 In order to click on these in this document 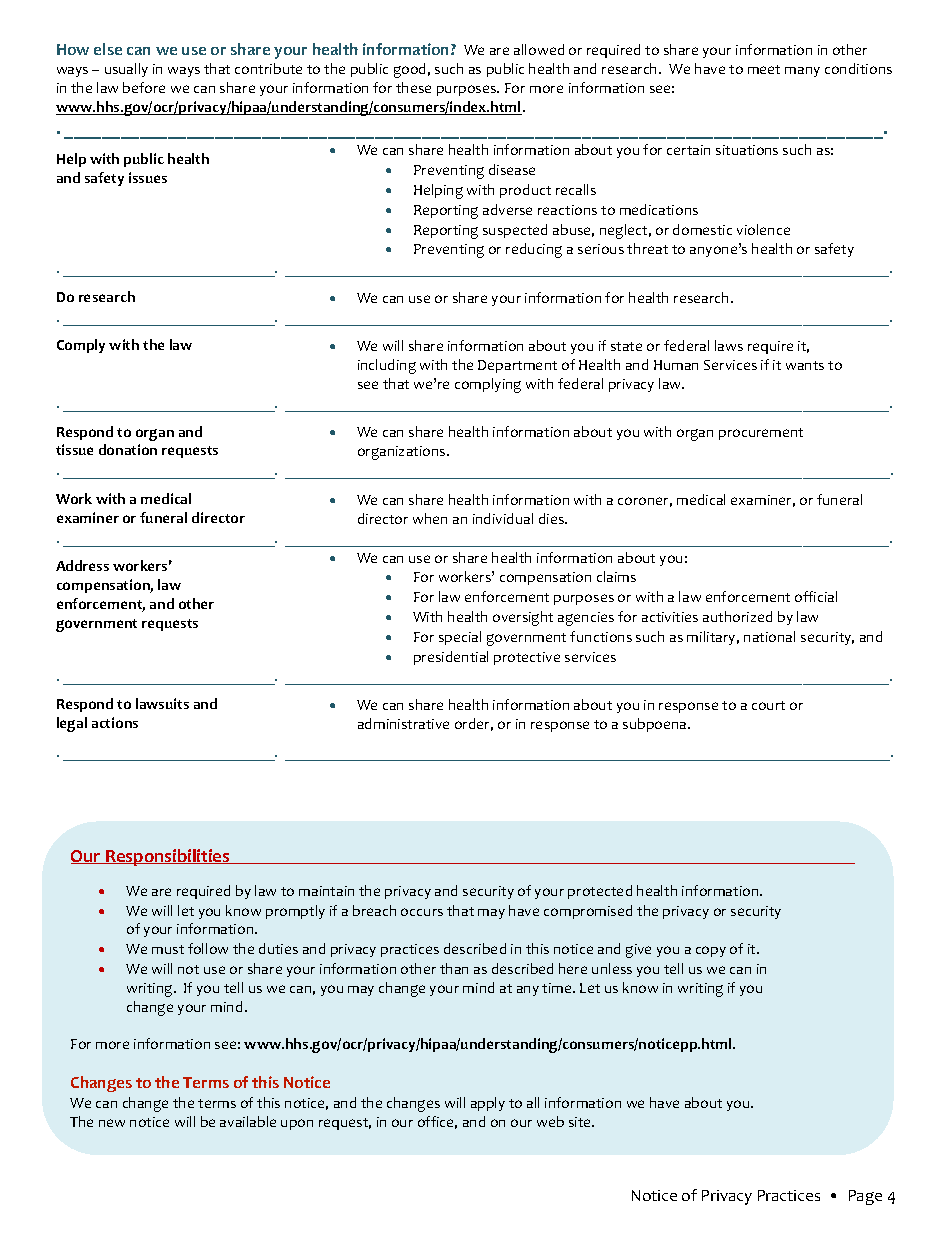, I will do `click(413, 87)`.
